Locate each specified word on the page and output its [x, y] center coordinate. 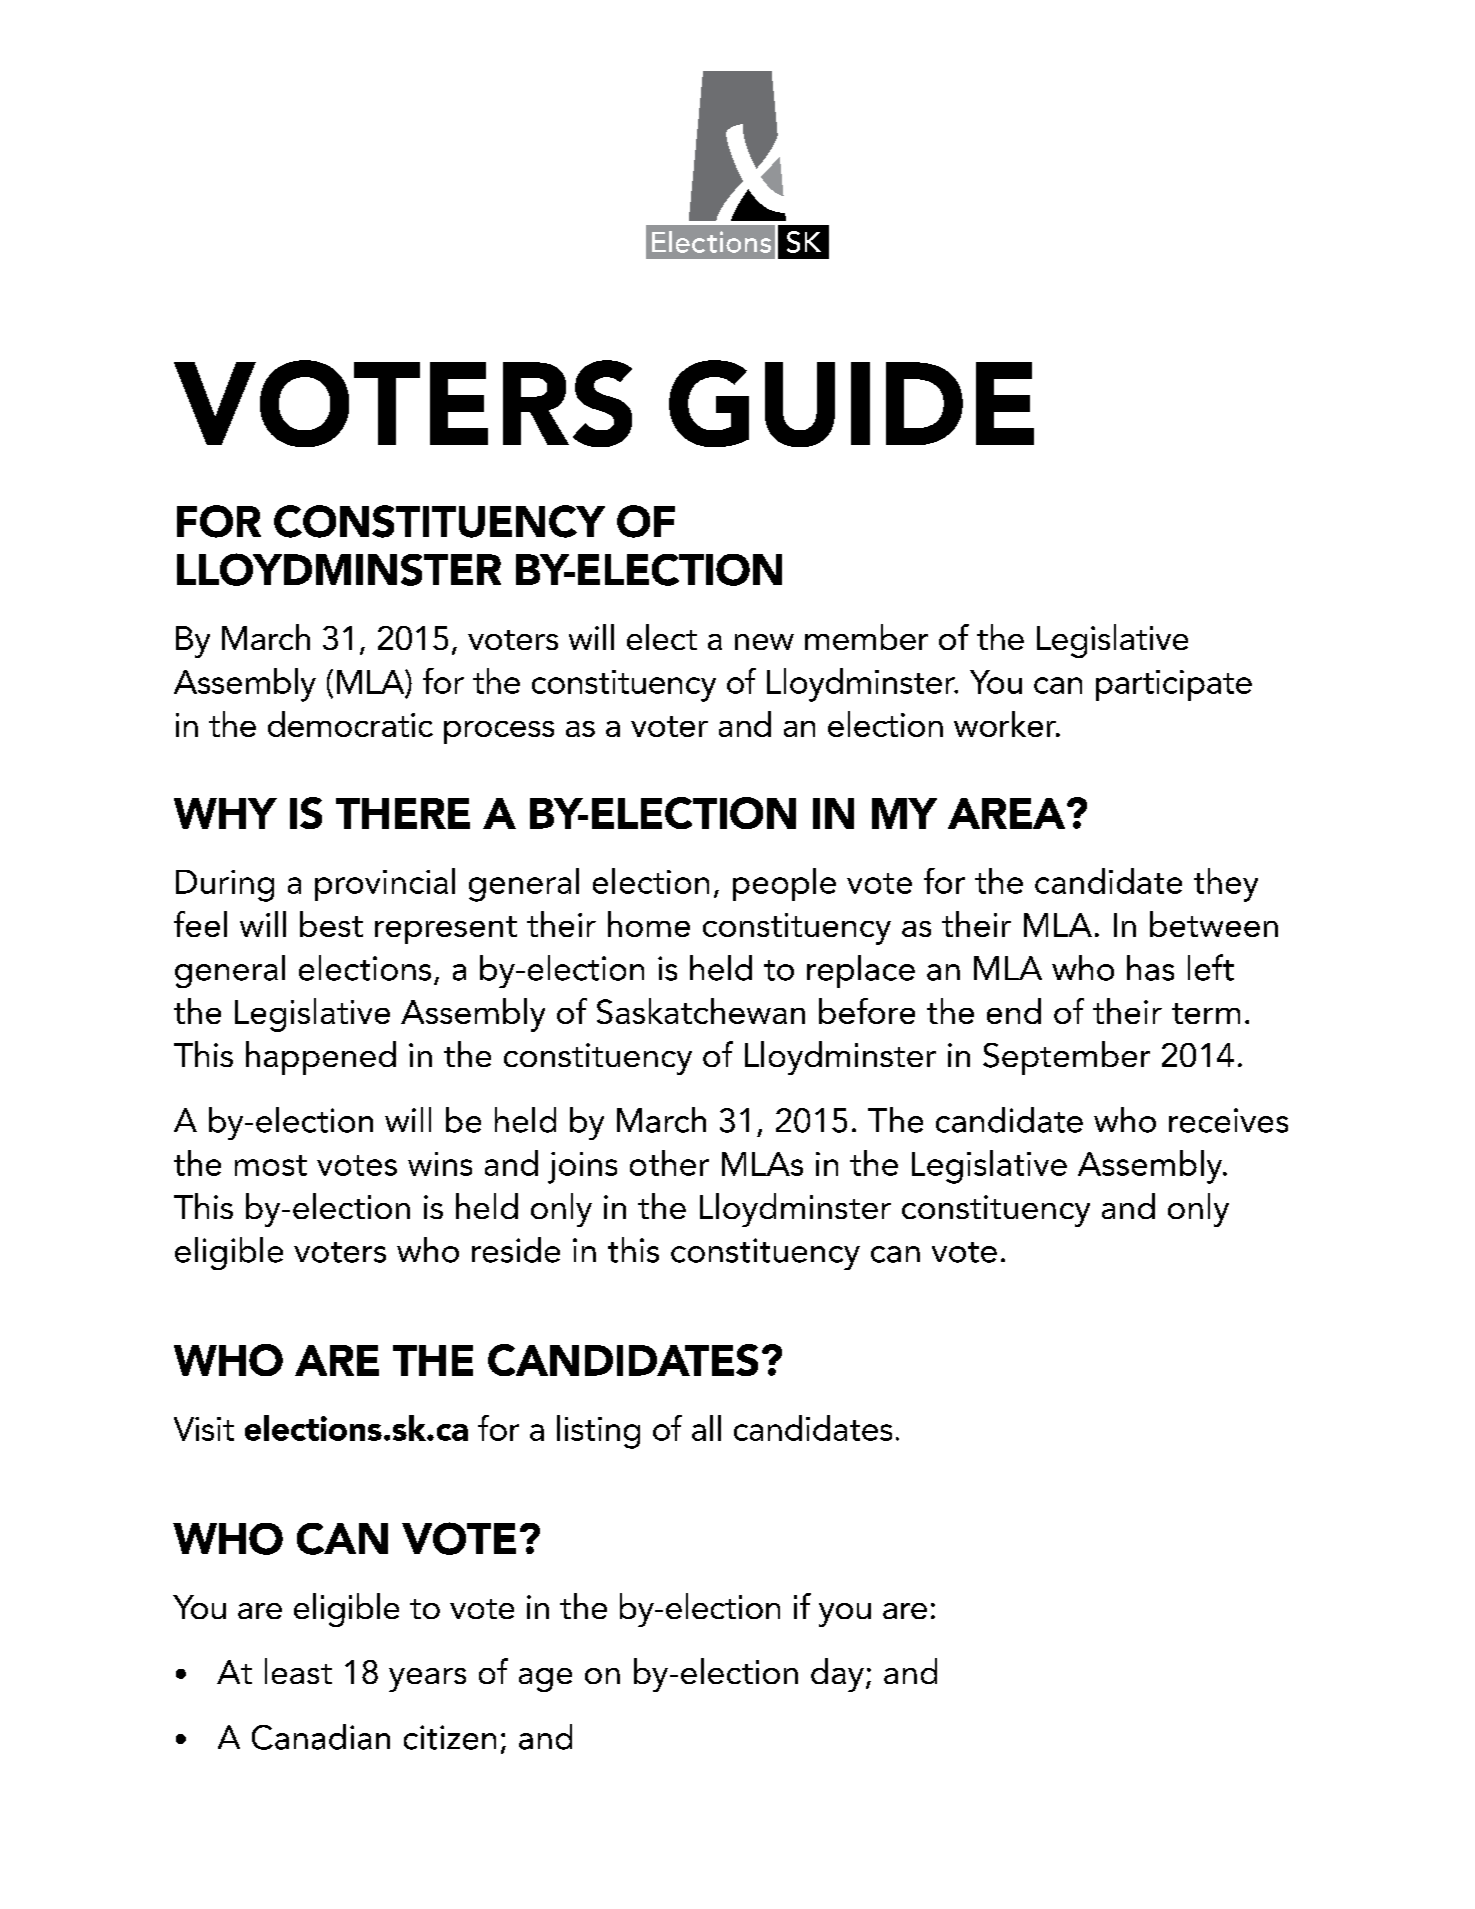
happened [321, 1058]
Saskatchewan [701, 1011]
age [545, 1680]
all [706, 1428]
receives [1228, 1120]
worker [1006, 724]
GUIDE [851, 403]
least [298, 1671]
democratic [350, 724]
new [764, 642]
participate [1174, 685]
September [1066, 1058]
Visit [204, 1429]
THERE [403, 813]
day [837, 1675]
